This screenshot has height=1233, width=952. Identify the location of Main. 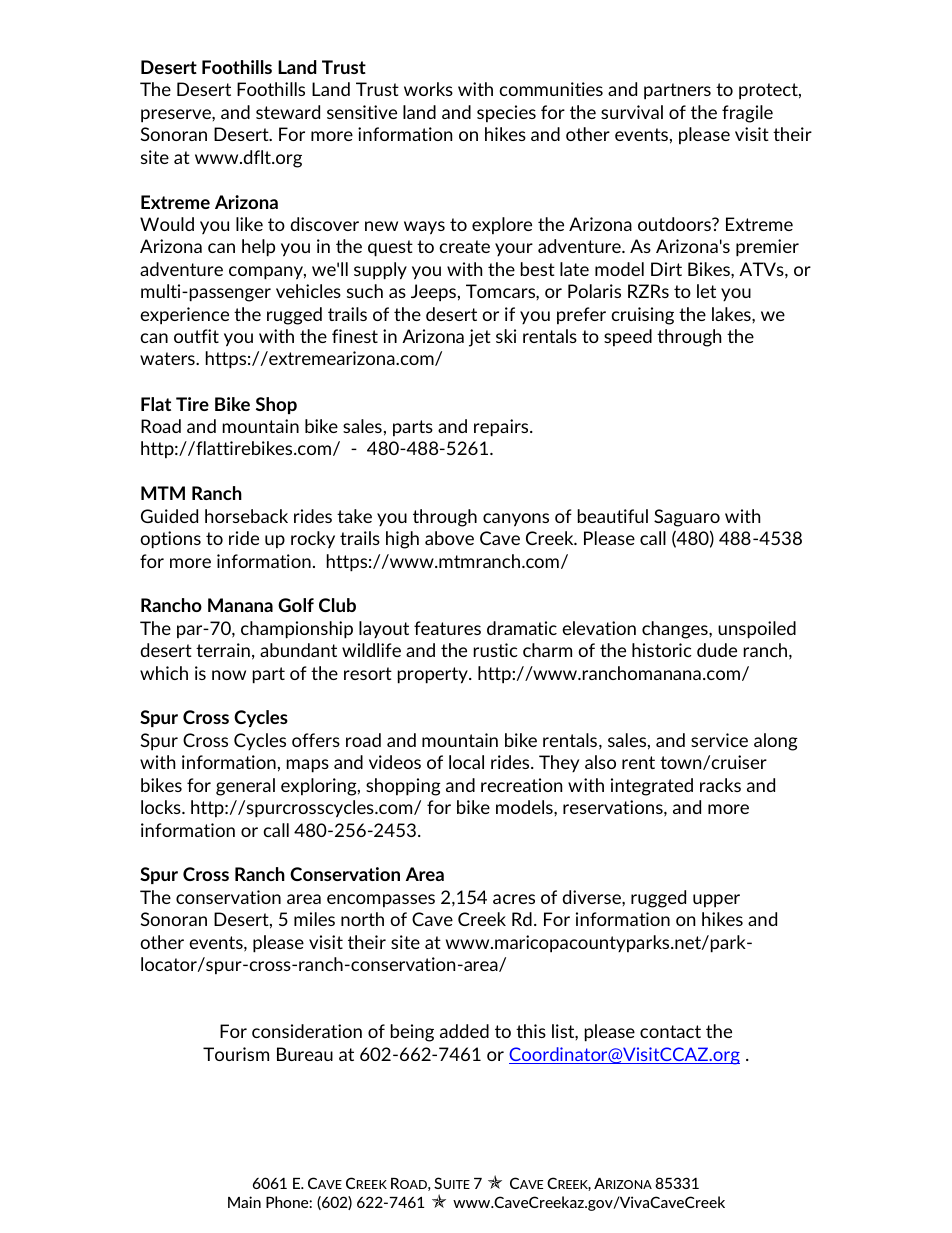
(244, 1202).
